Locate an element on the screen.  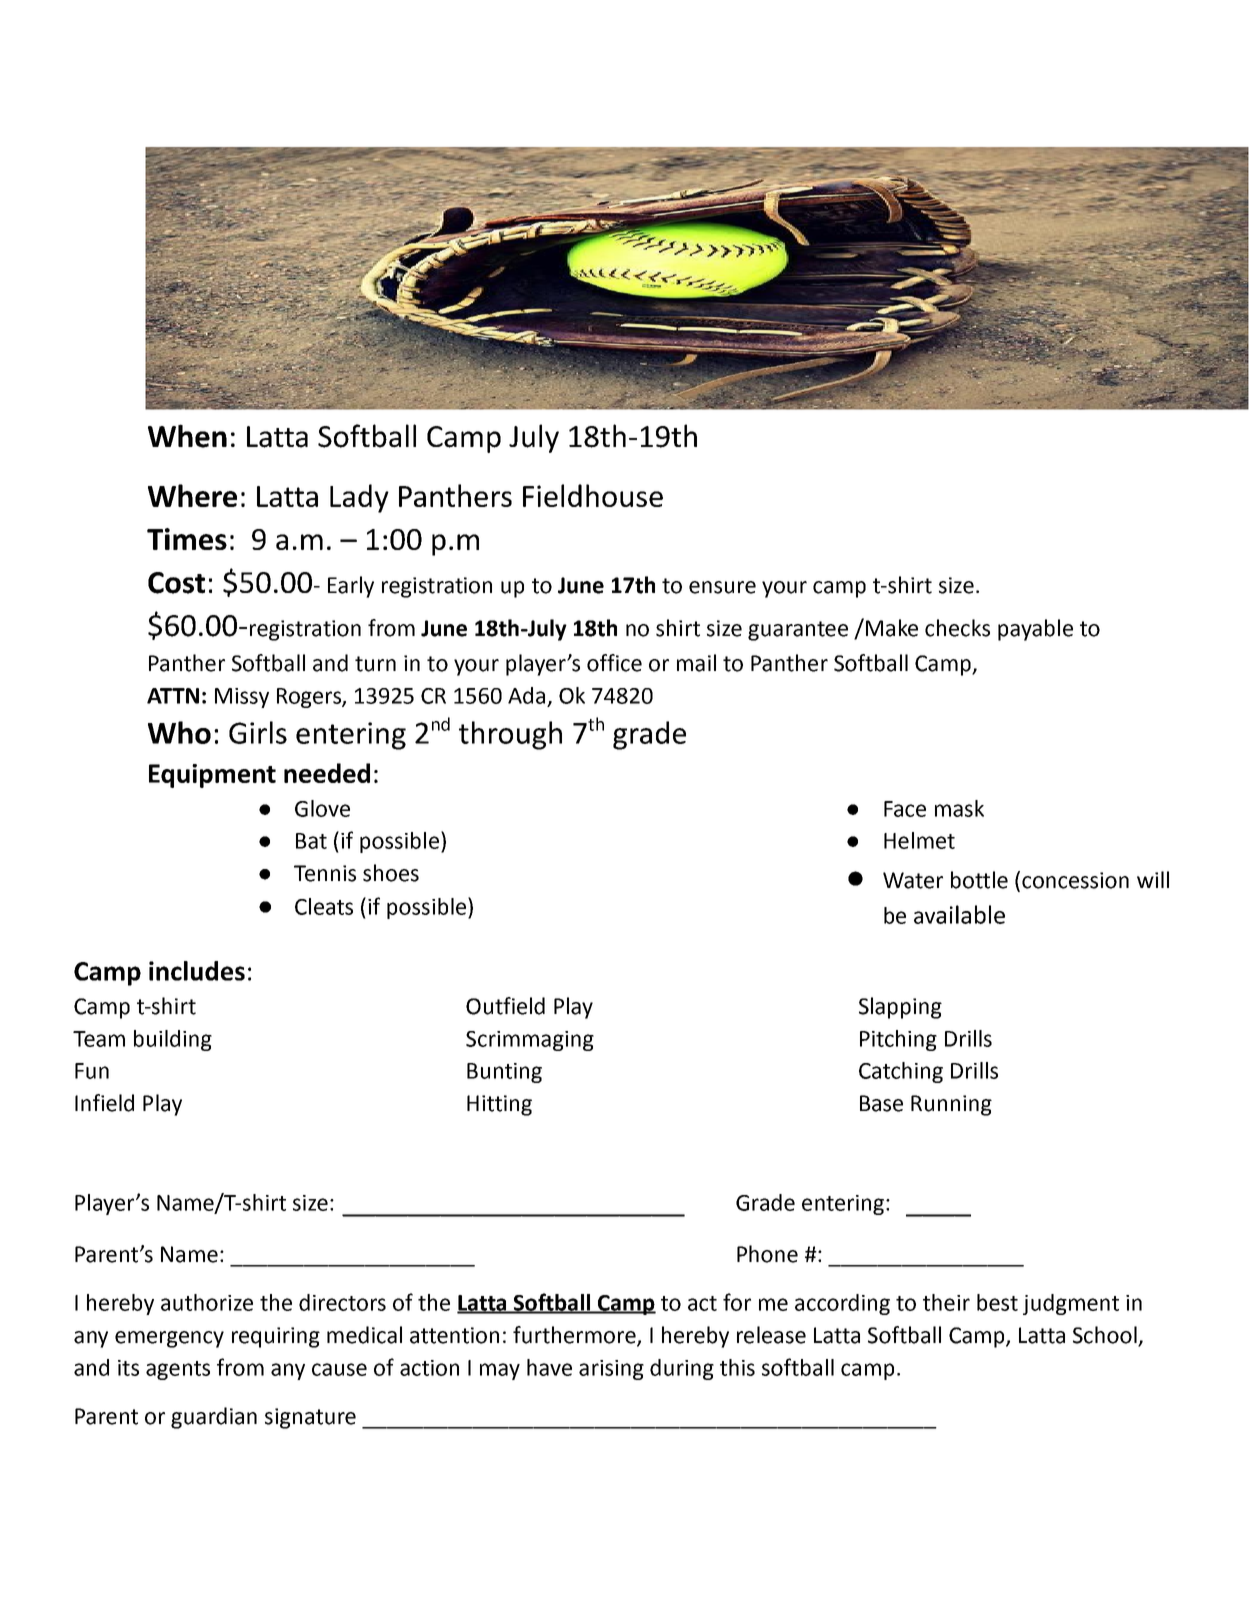
mask is located at coordinates (959, 808).
